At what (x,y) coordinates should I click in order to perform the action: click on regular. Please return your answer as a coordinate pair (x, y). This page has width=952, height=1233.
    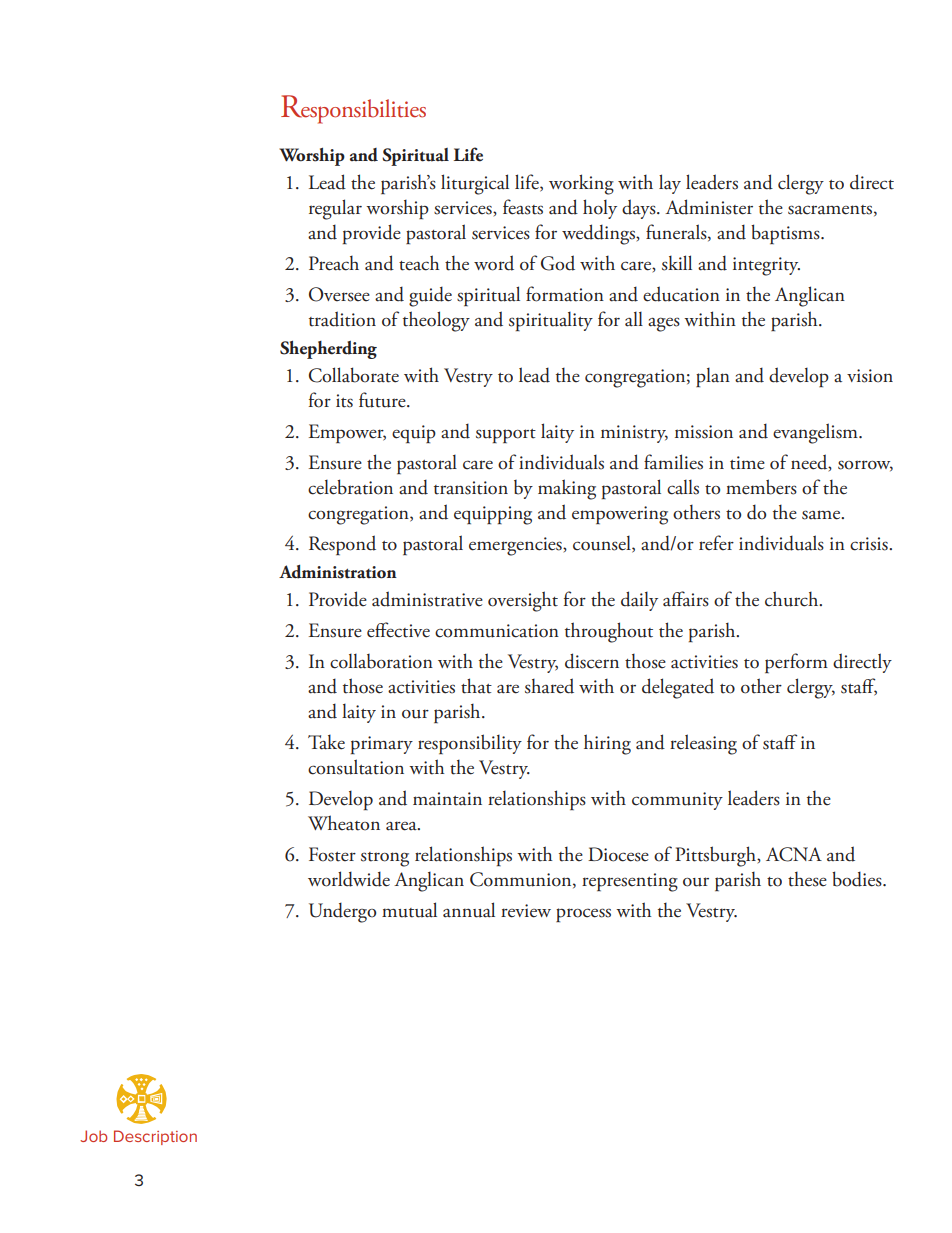
    Looking at the image, I should click on (335, 209).
